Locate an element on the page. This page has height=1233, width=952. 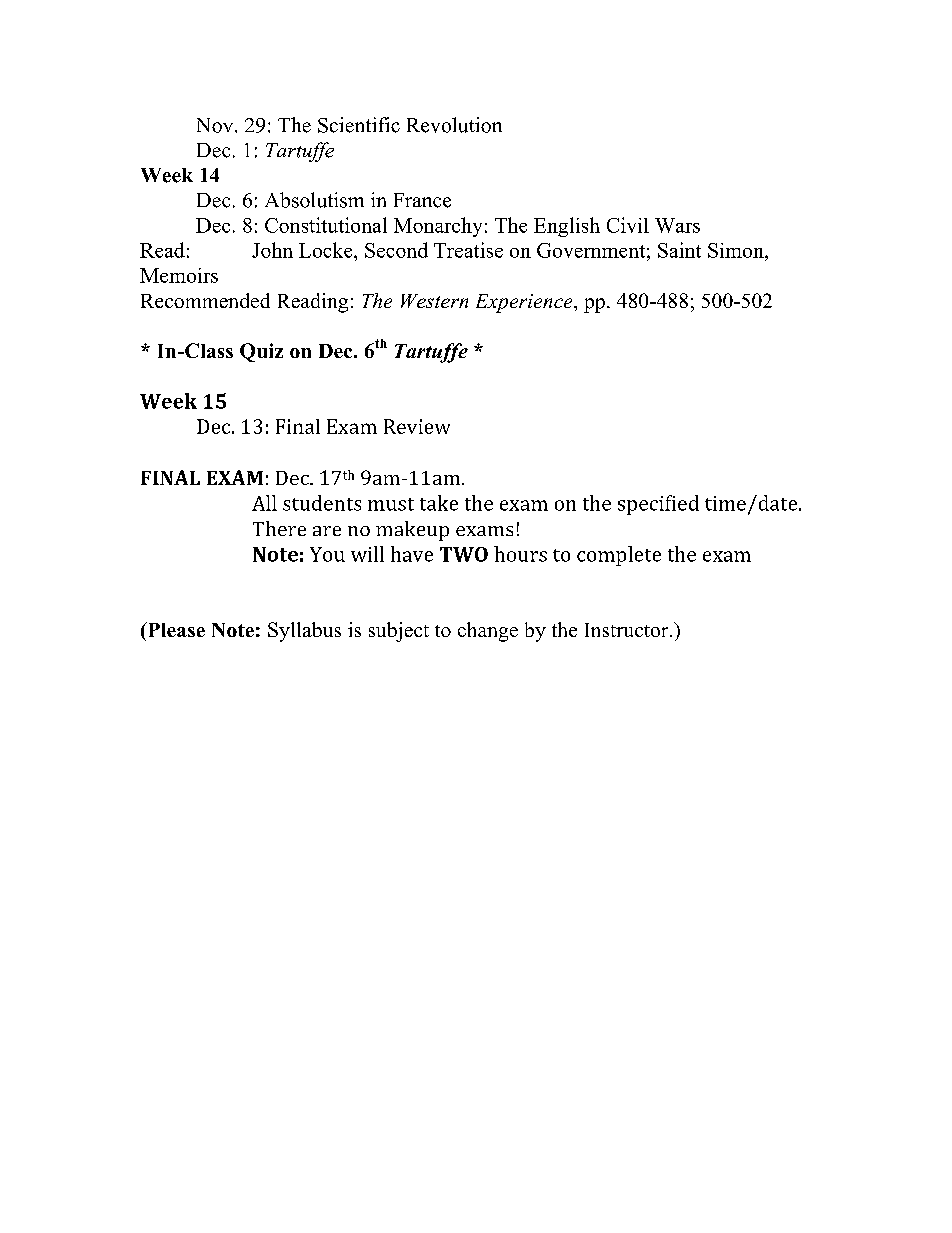
Wars is located at coordinates (677, 225).
